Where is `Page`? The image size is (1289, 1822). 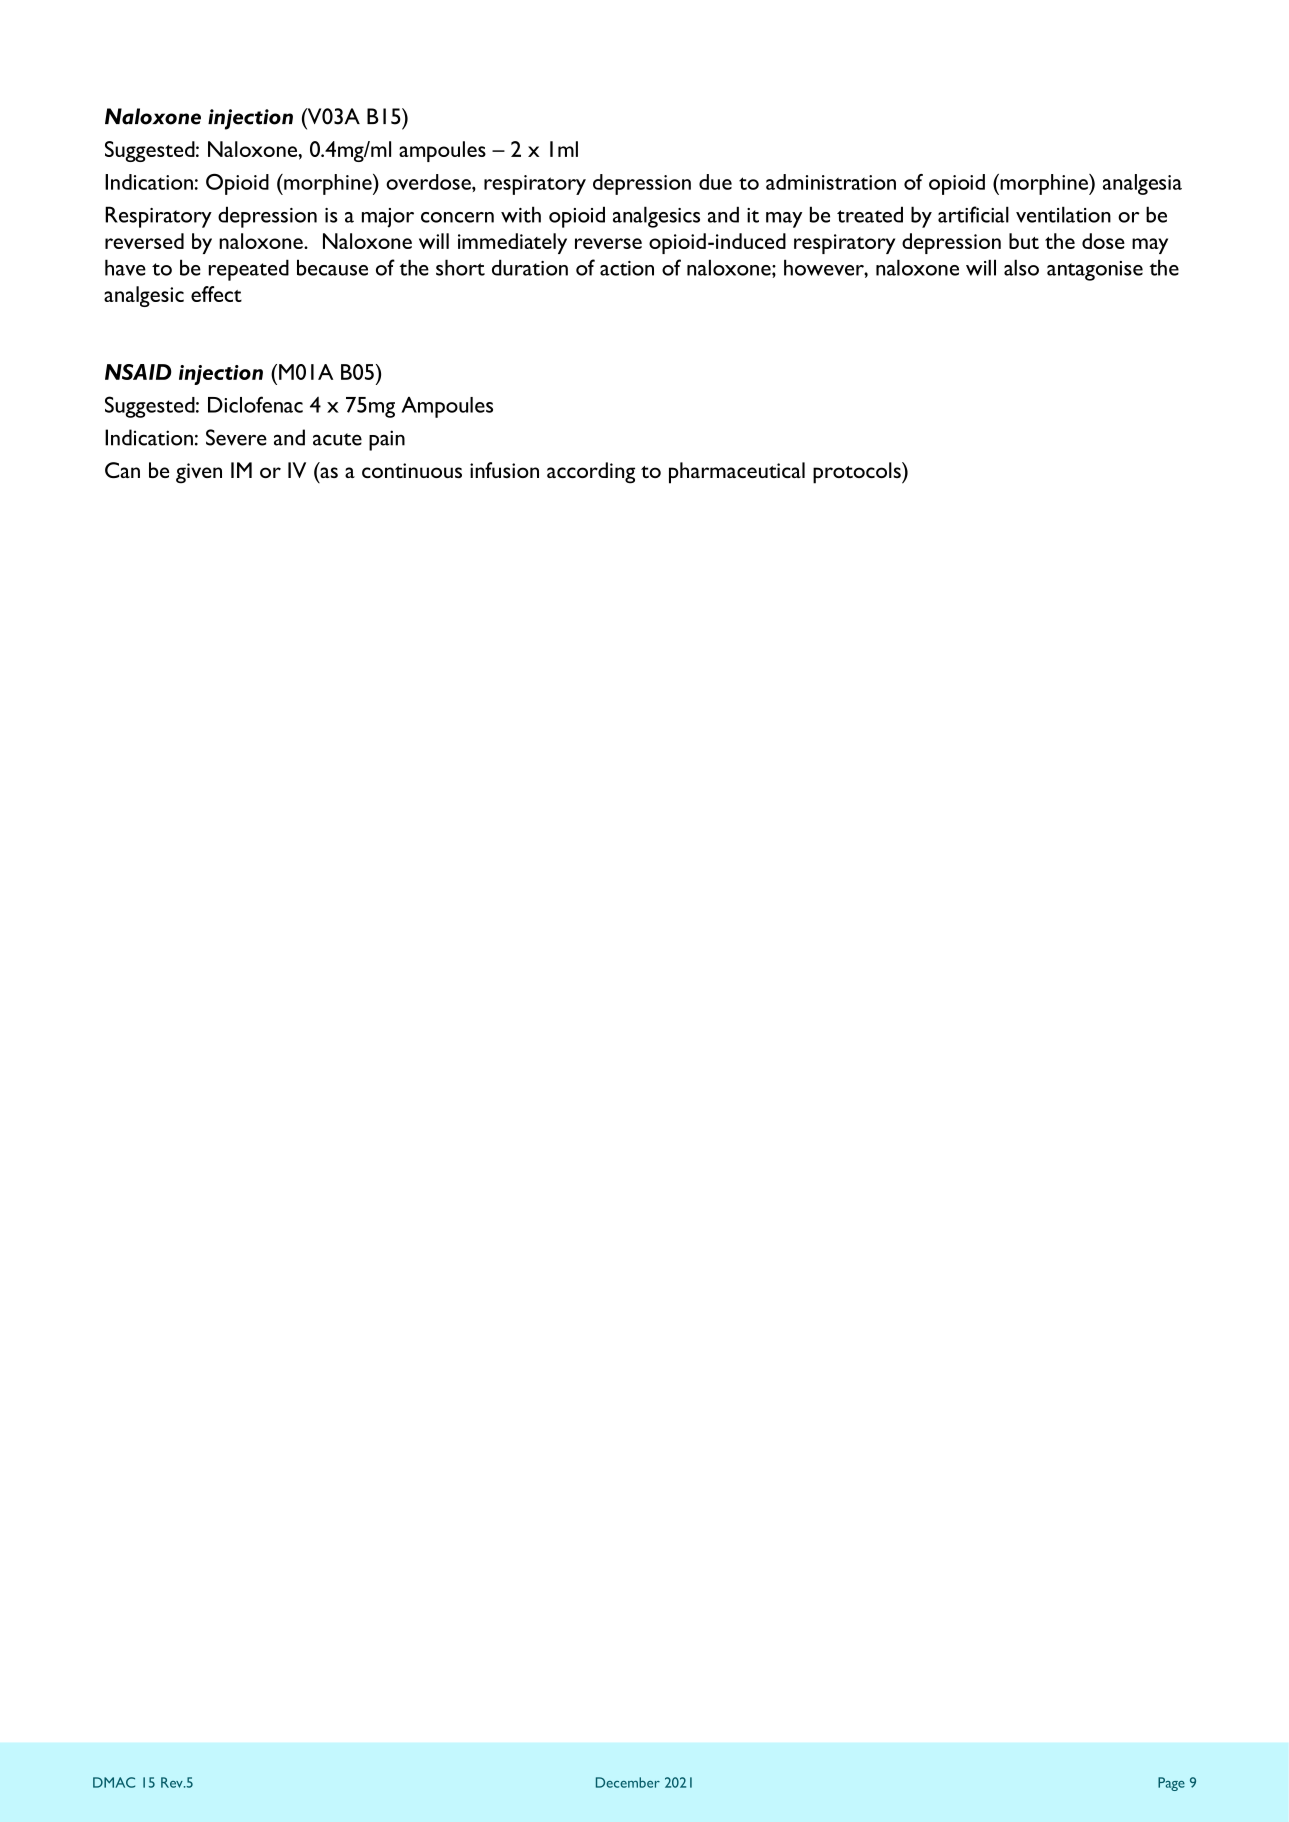 Page is located at coordinates (1171, 1784).
